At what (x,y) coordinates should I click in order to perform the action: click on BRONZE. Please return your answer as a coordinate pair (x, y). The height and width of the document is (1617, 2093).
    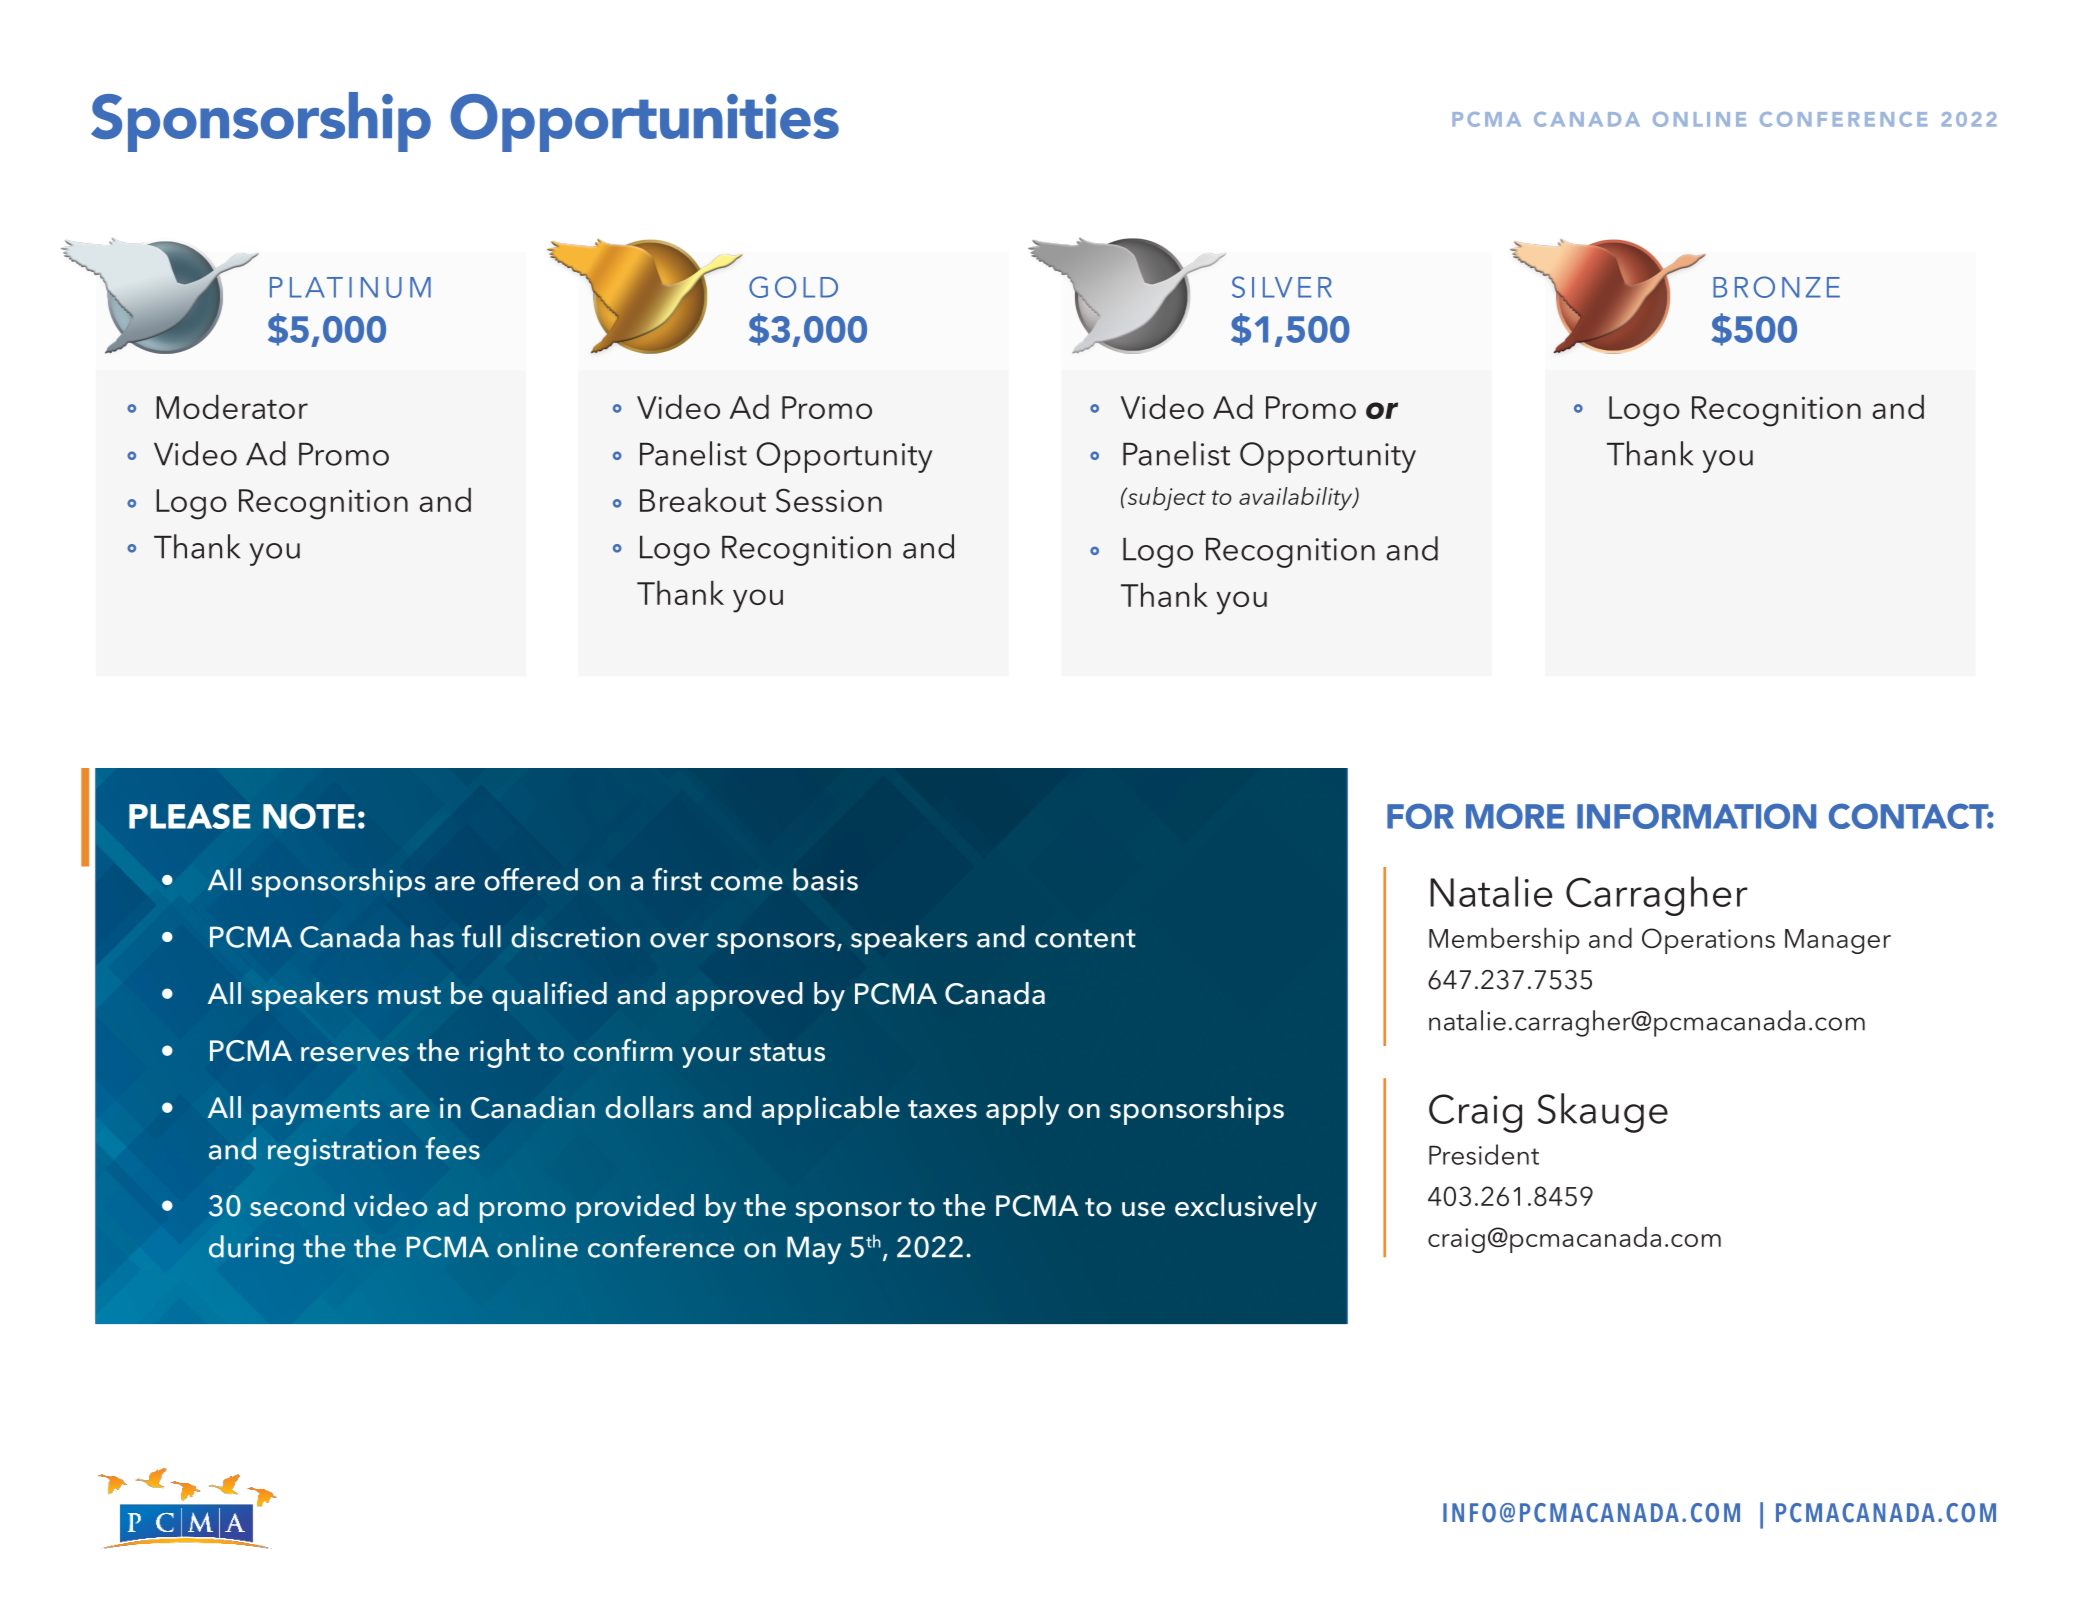
    Looking at the image, I should click on (1776, 287).
